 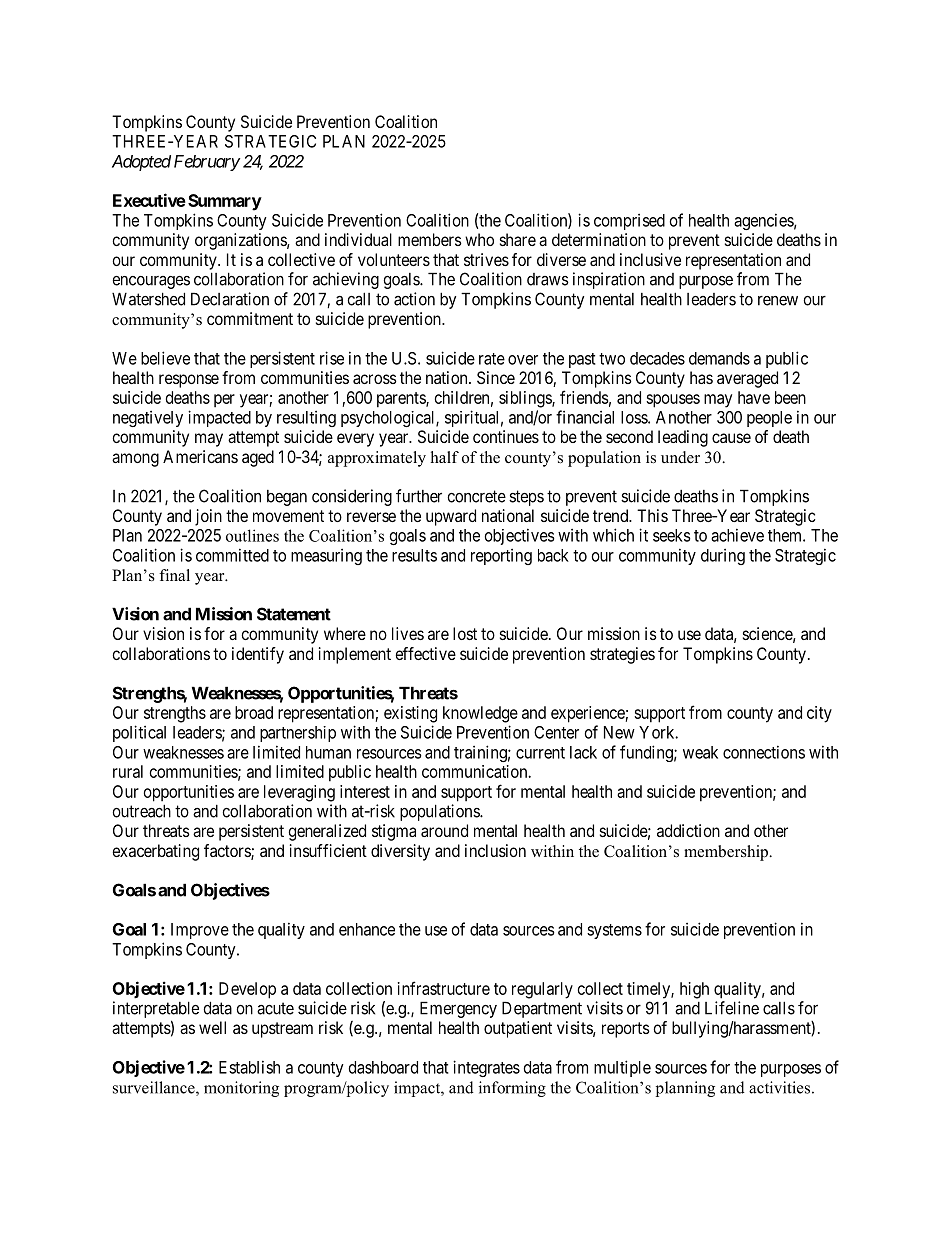 I want to click on rural, so click(x=128, y=771).
